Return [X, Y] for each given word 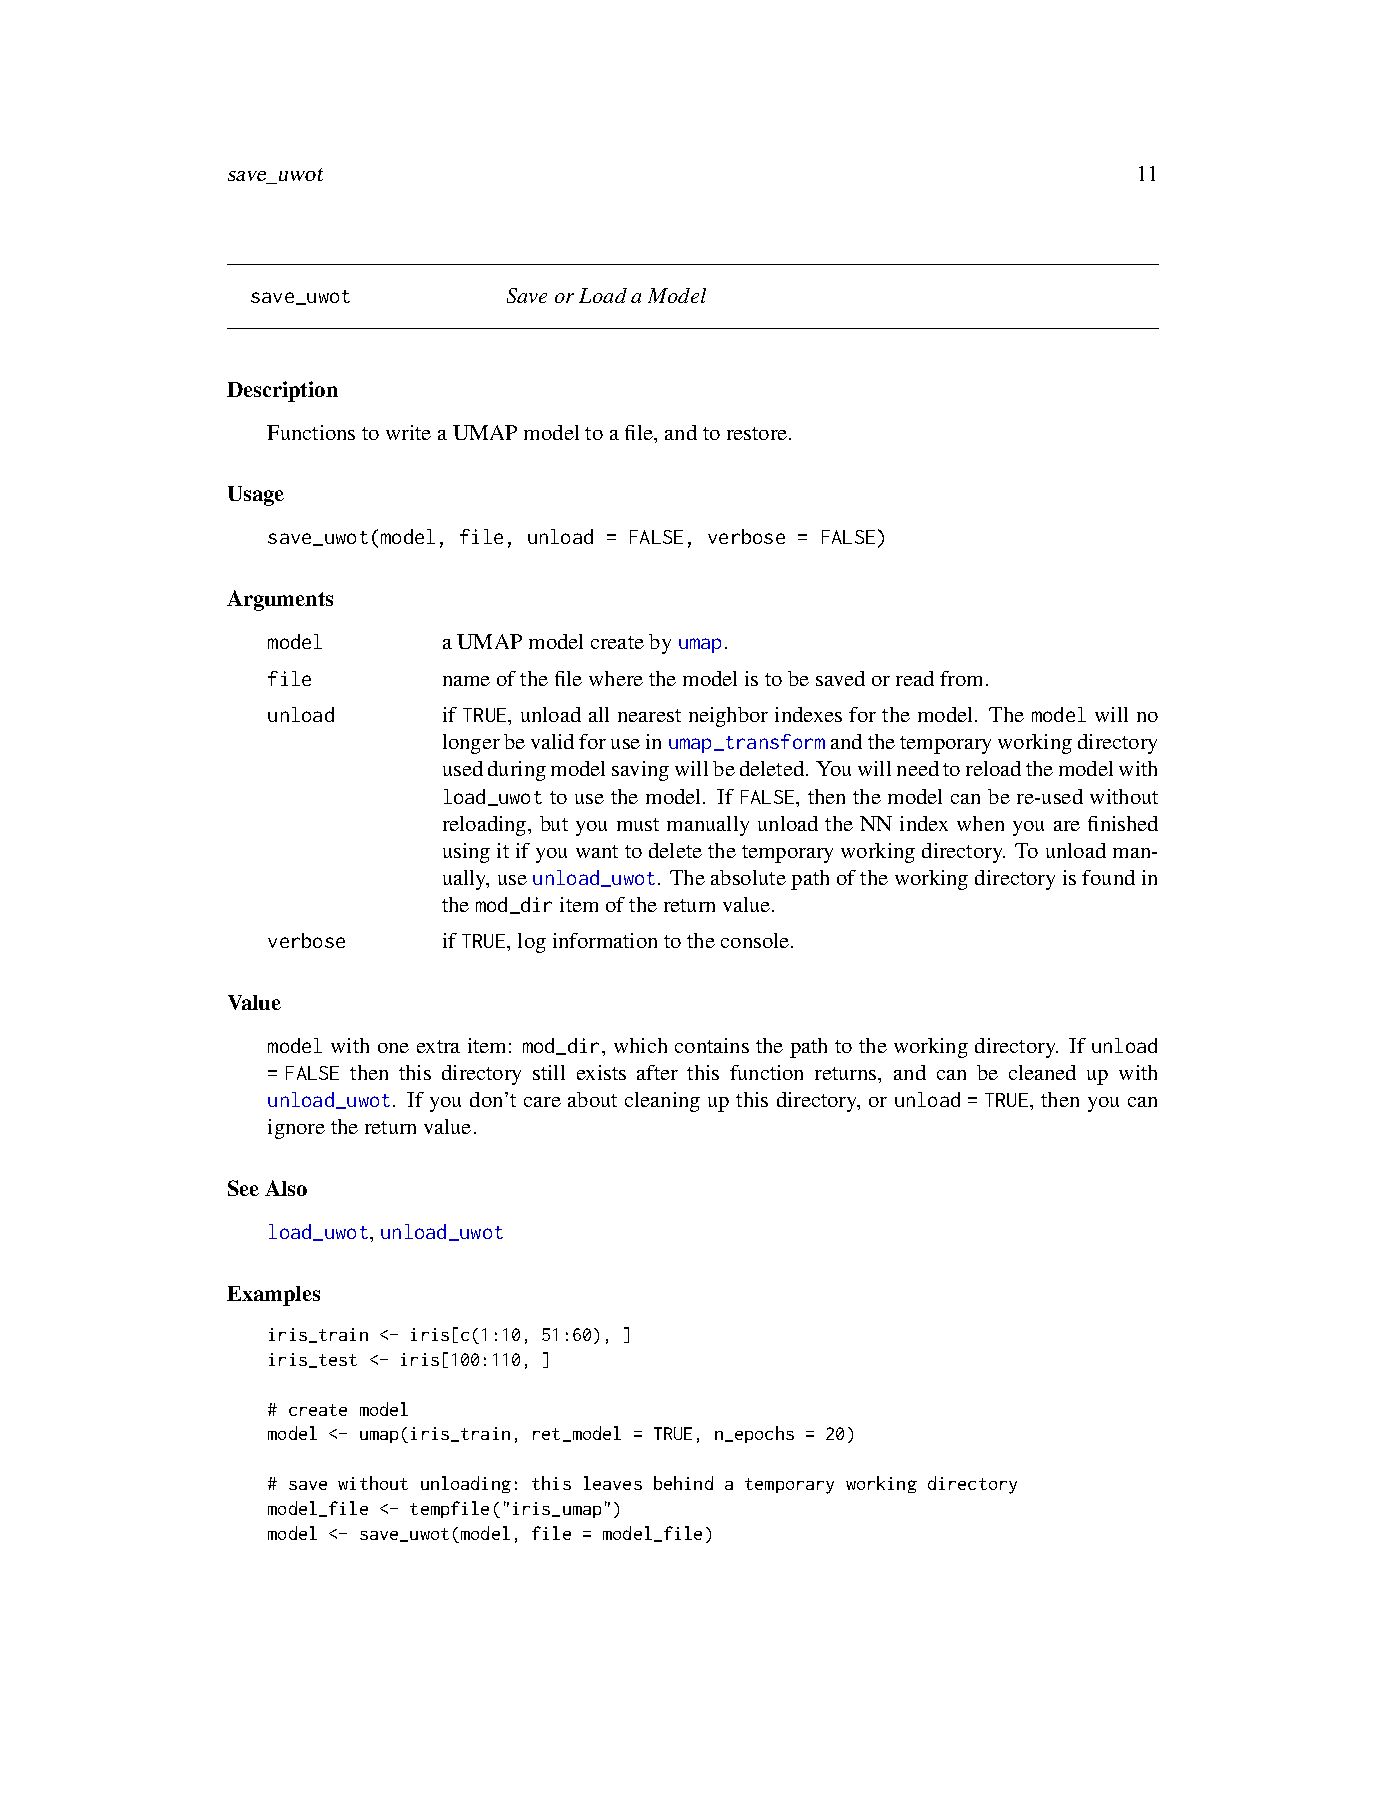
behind [683, 1483]
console [756, 940]
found [1108, 877]
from [963, 678]
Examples [273, 1296]
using [466, 853]
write [408, 432]
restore [758, 433]
